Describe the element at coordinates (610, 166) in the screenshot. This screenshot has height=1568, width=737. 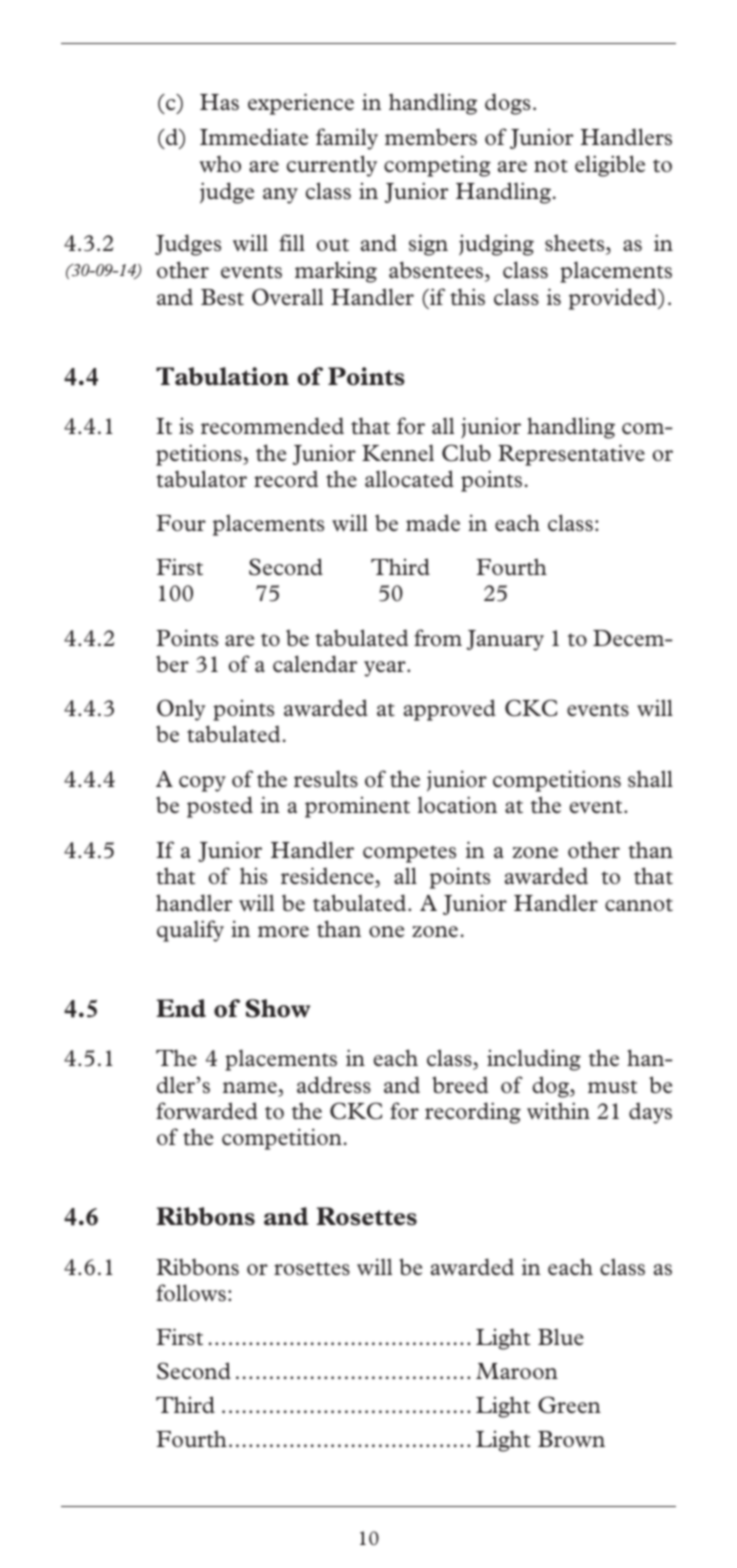
I see `eligible` at that location.
